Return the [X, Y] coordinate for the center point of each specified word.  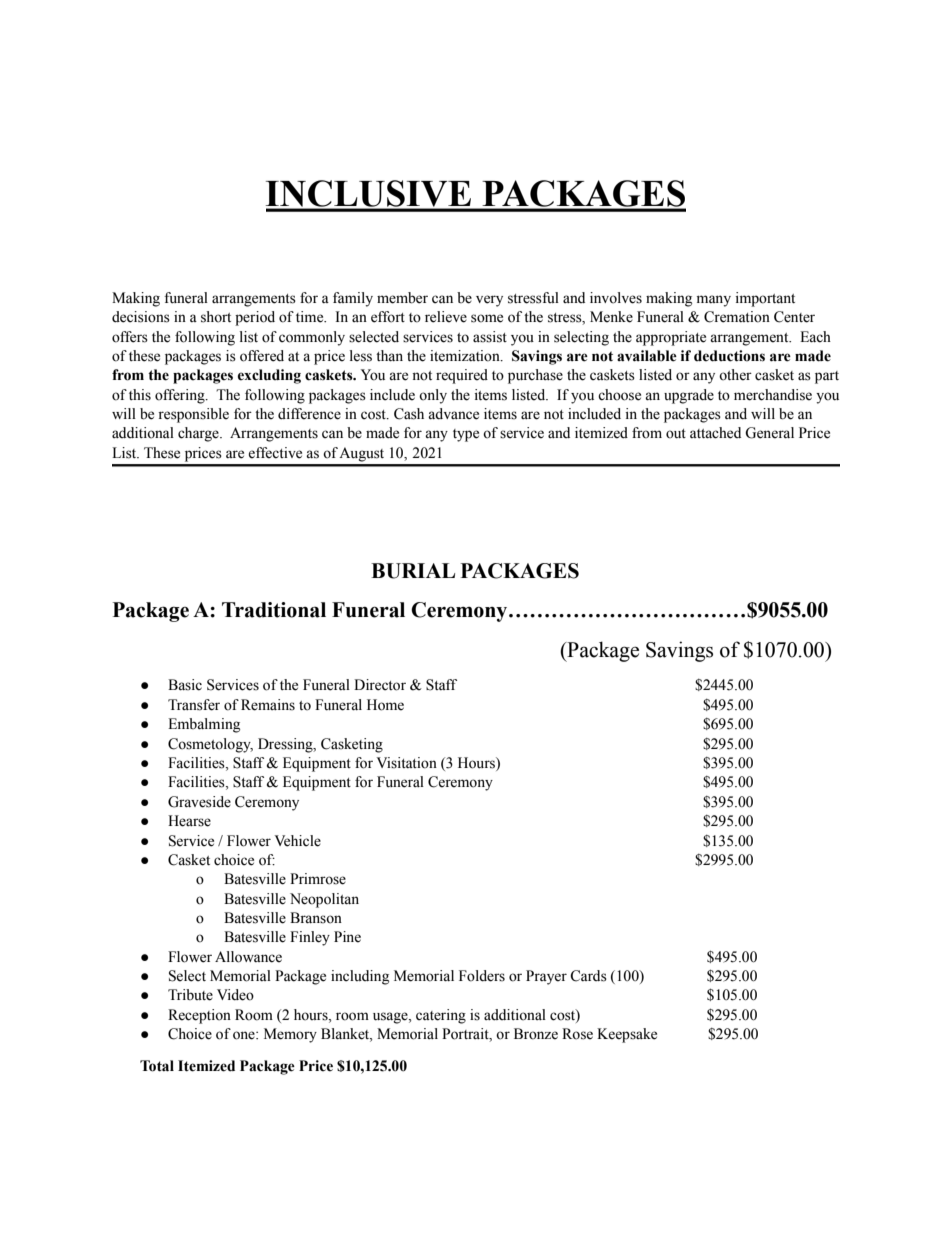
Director [380, 685]
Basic [185, 685]
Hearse [189, 821]
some [487, 318]
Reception [199, 1016]
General [769, 433]
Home [385, 705]
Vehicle [298, 841]
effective [275, 453]
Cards [588, 976]
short [216, 317]
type [466, 435]
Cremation [737, 317]
